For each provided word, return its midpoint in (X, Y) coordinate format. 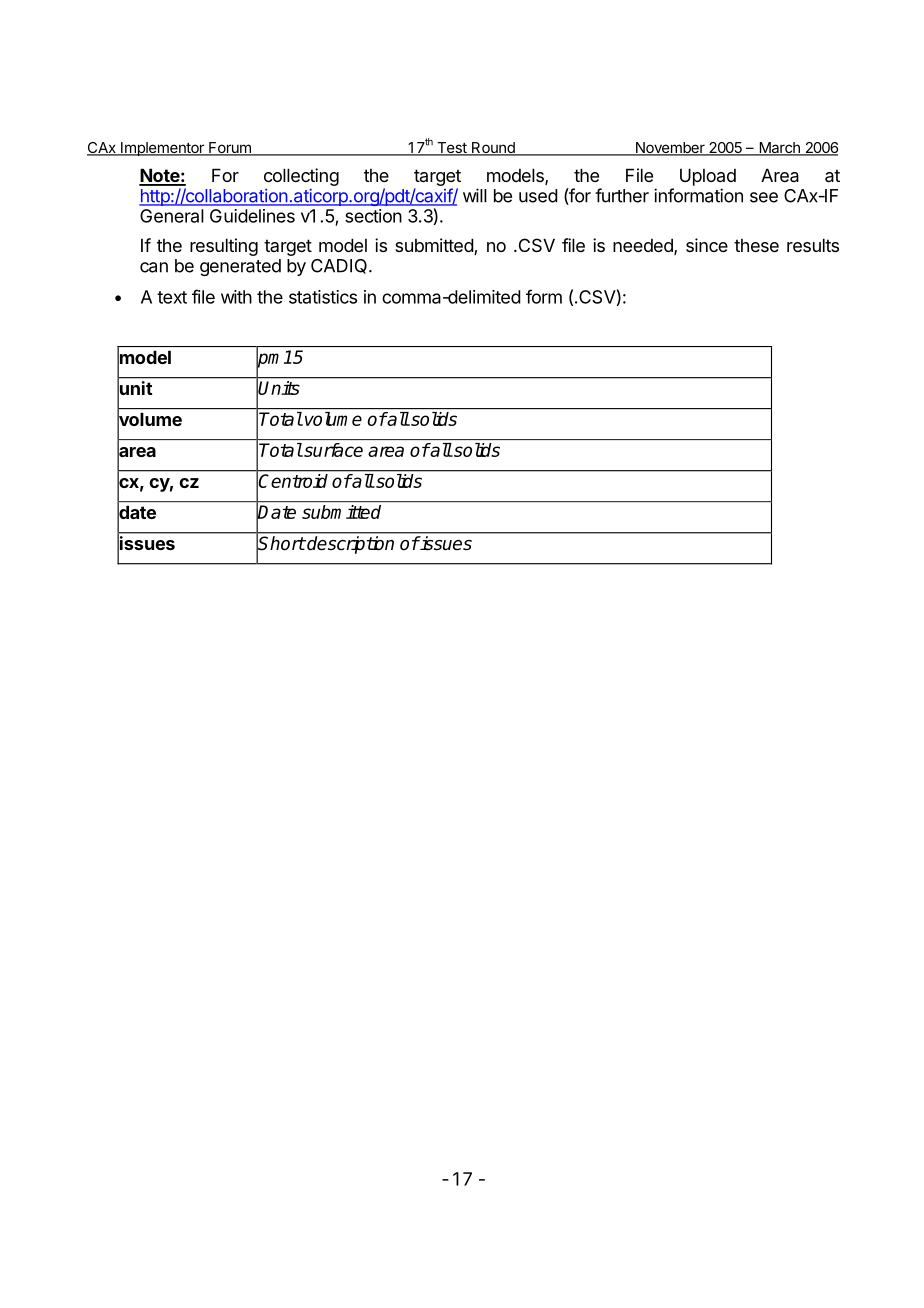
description (349, 545)
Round (493, 149)
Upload (708, 177)
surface (332, 450)
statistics (323, 297)
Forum (230, 149)
